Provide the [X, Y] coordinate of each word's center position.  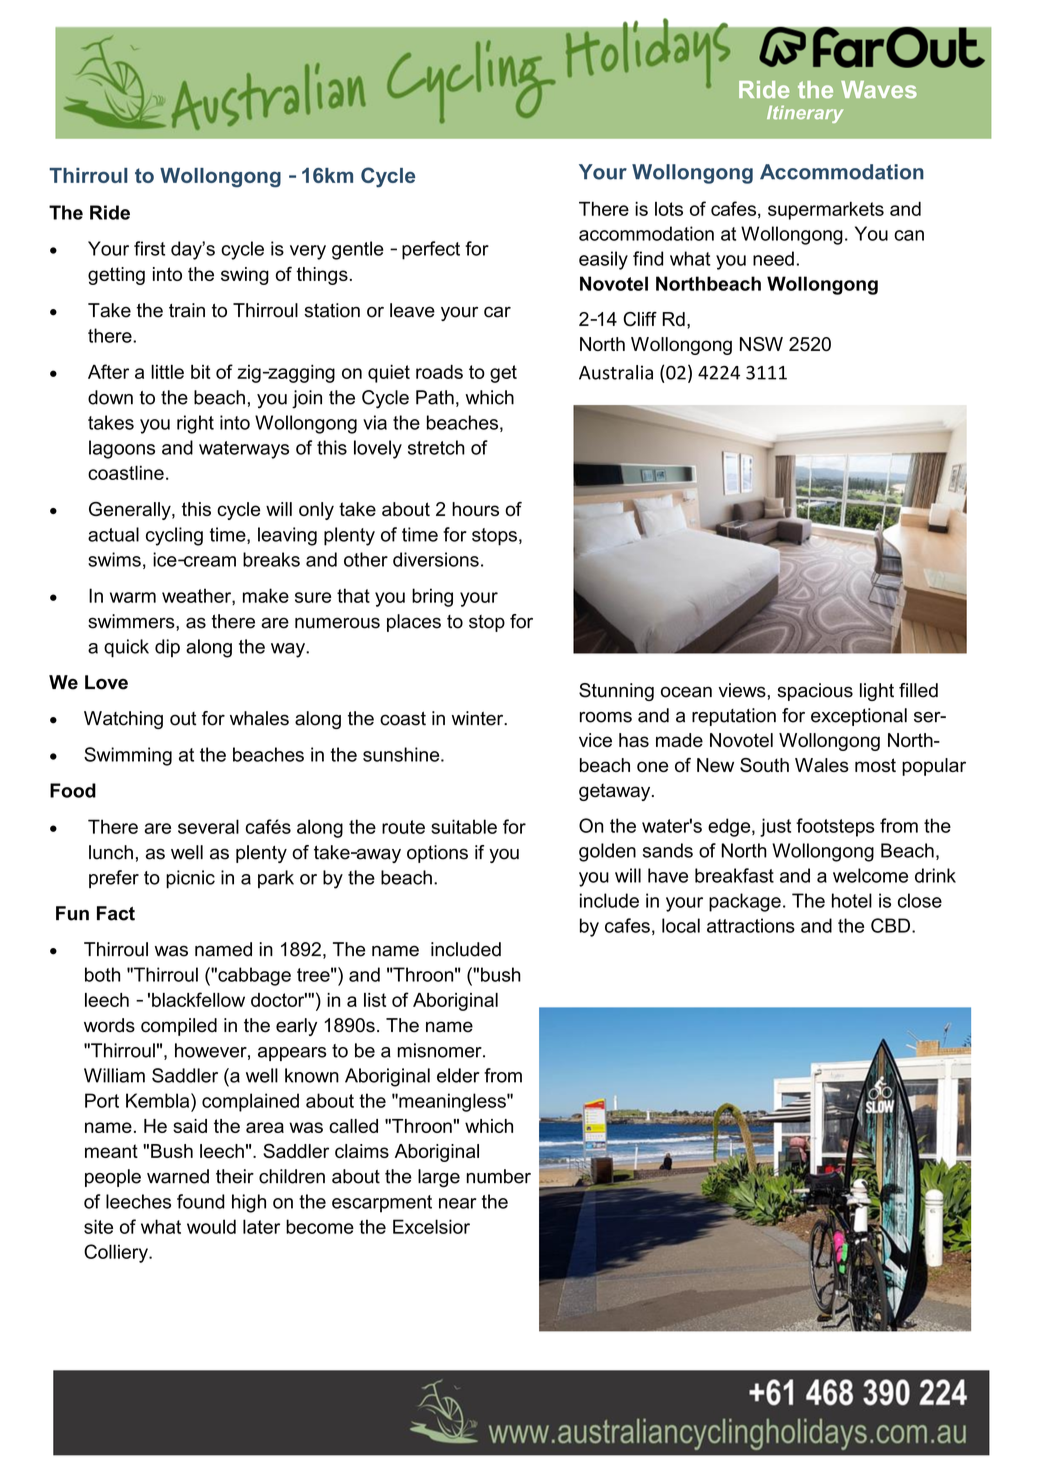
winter [479, 718]
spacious [815, 692]
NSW [761, 344]
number [498, 1176]
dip [167, 648]
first [149, 248]
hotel [852, 900]
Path [435, 397]
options [437, 854]
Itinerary [805, 114]
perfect [431, 250]
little [167, 371]
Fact [116, 913]
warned [178, 1176]
